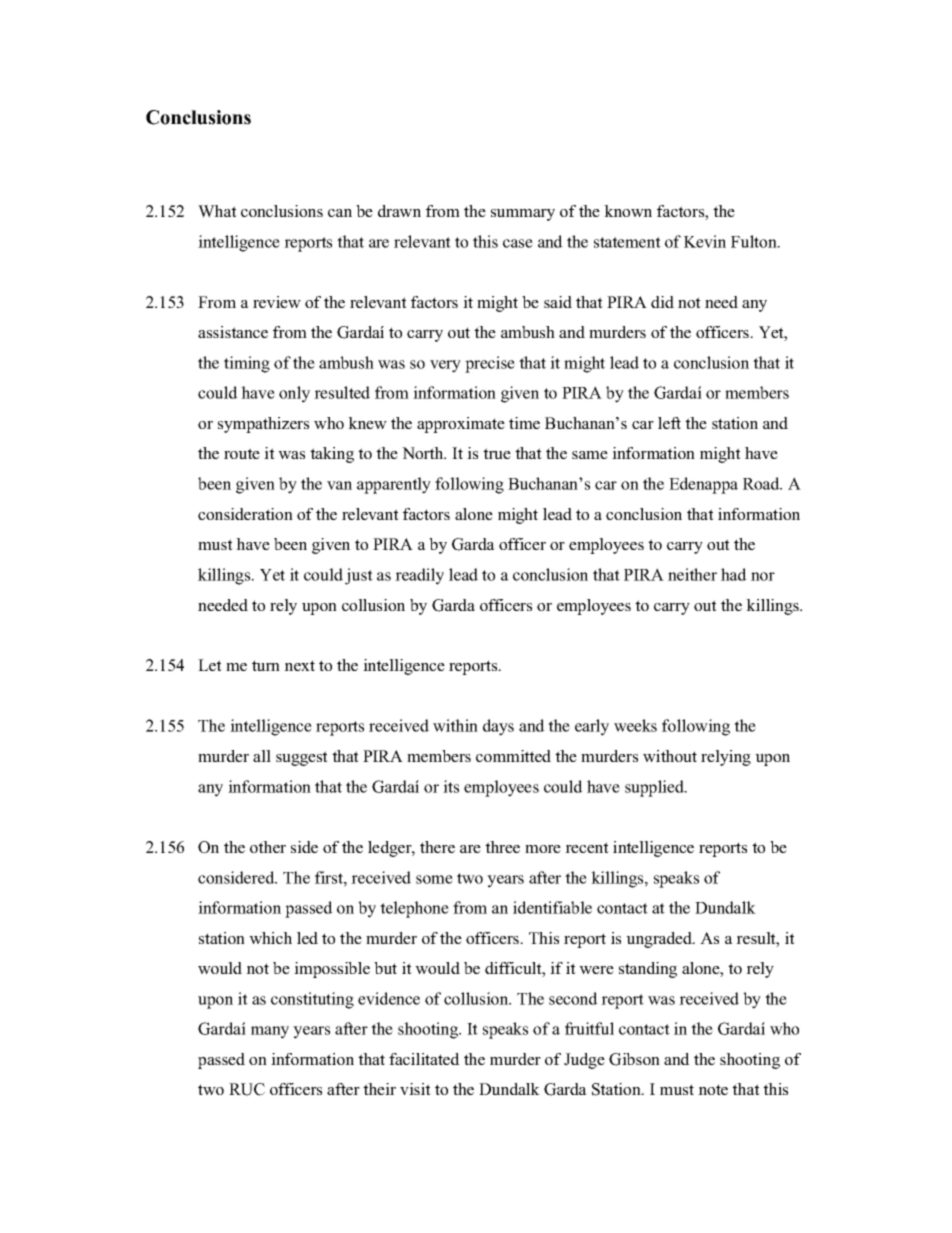 The image size is (952, 1233). What do you see at coordinates (692, 574) in the image?
I see `neither` at bounding box center [692, 574].
